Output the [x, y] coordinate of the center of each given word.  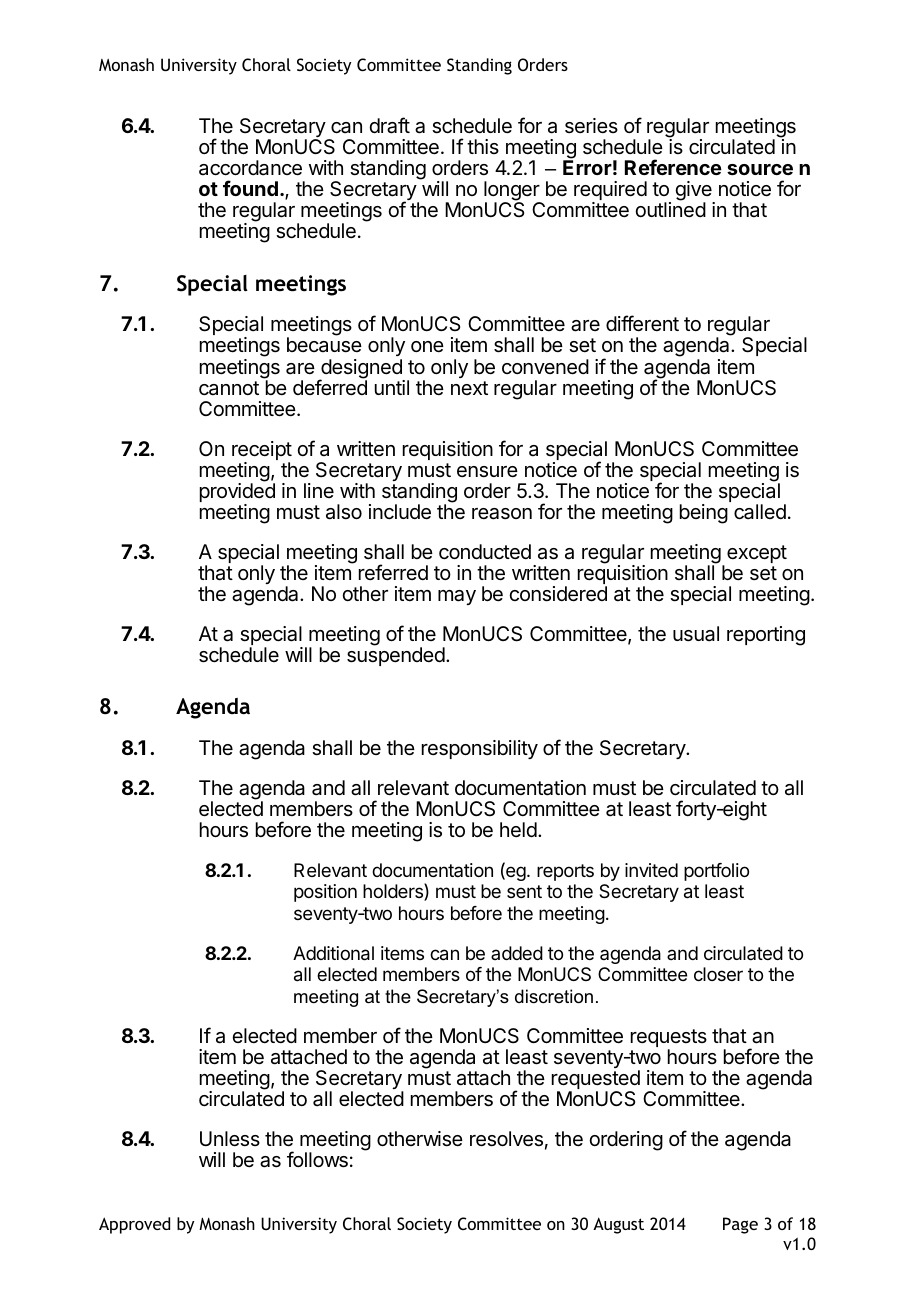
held [518, 829]
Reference [673, 167]
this [483, 146]
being [704, 514]
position [325, 893]
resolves [506, 1139]
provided [237, 493]
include [400, 512]
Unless [230, 1139]
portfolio [716, 872]
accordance [250, 168]
